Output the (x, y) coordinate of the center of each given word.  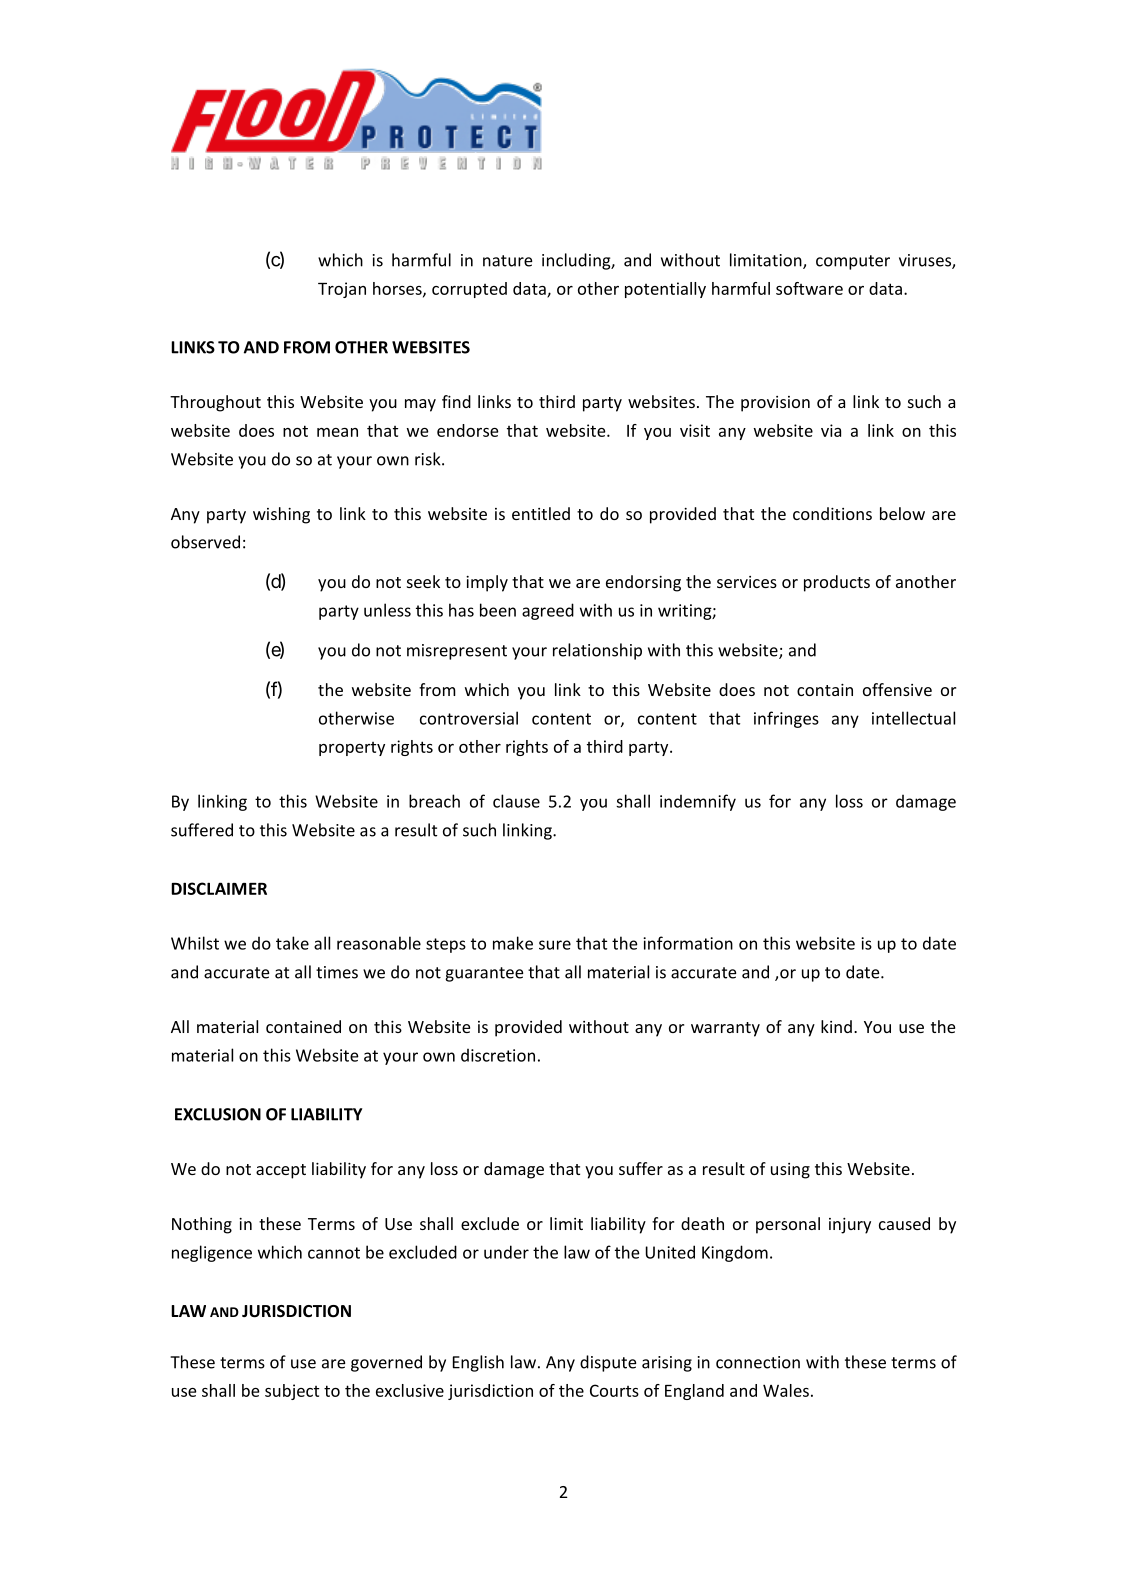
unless (387, 610)
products (837, 583)
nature (507, 261)
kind (836, 1026)
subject (292, 1392)
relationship (597, 651)
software (809, 288)
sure (555, 945)
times (337, 972)
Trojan (342, 290)
